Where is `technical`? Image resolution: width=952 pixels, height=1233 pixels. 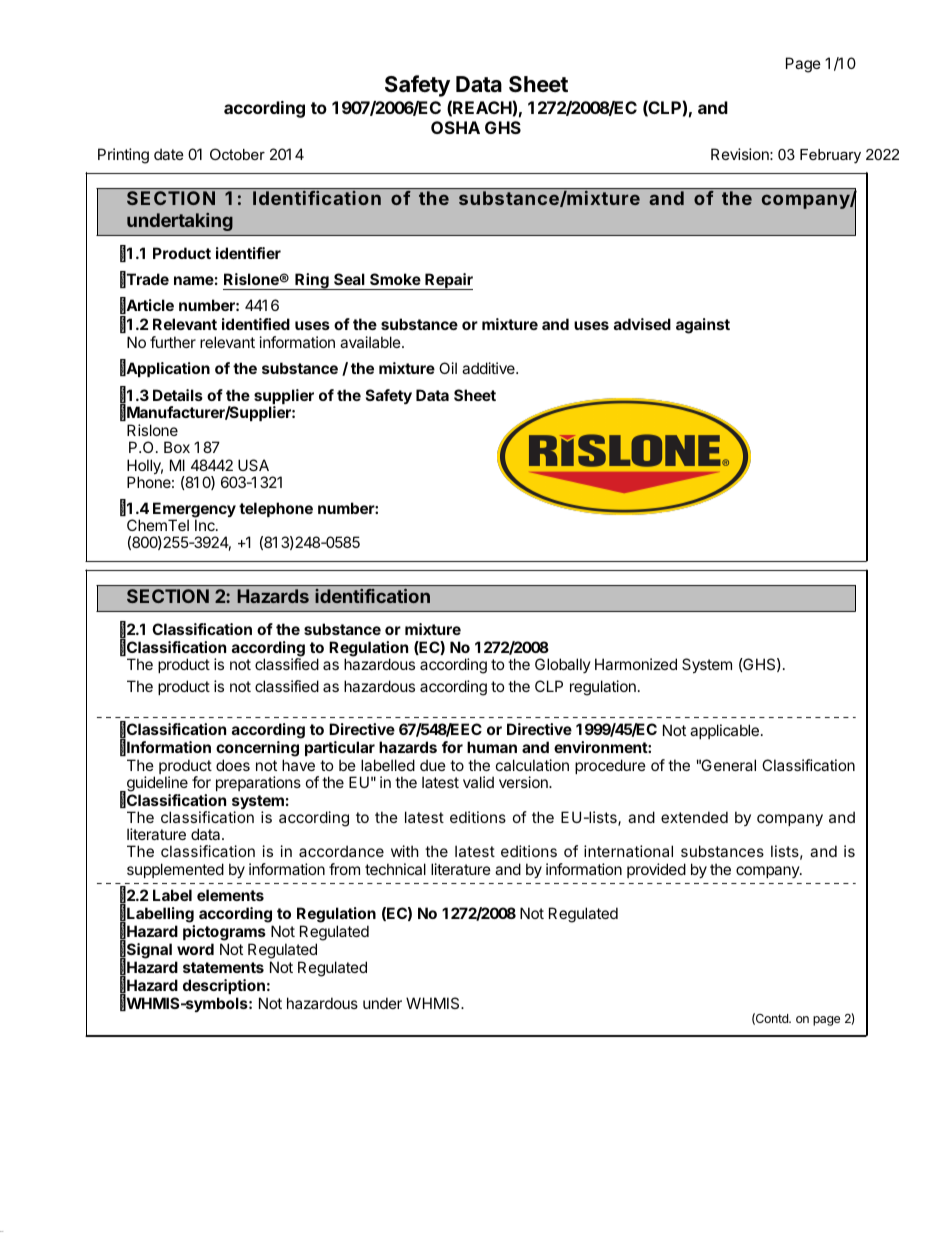
technical is located at coordinates (395, 869).
